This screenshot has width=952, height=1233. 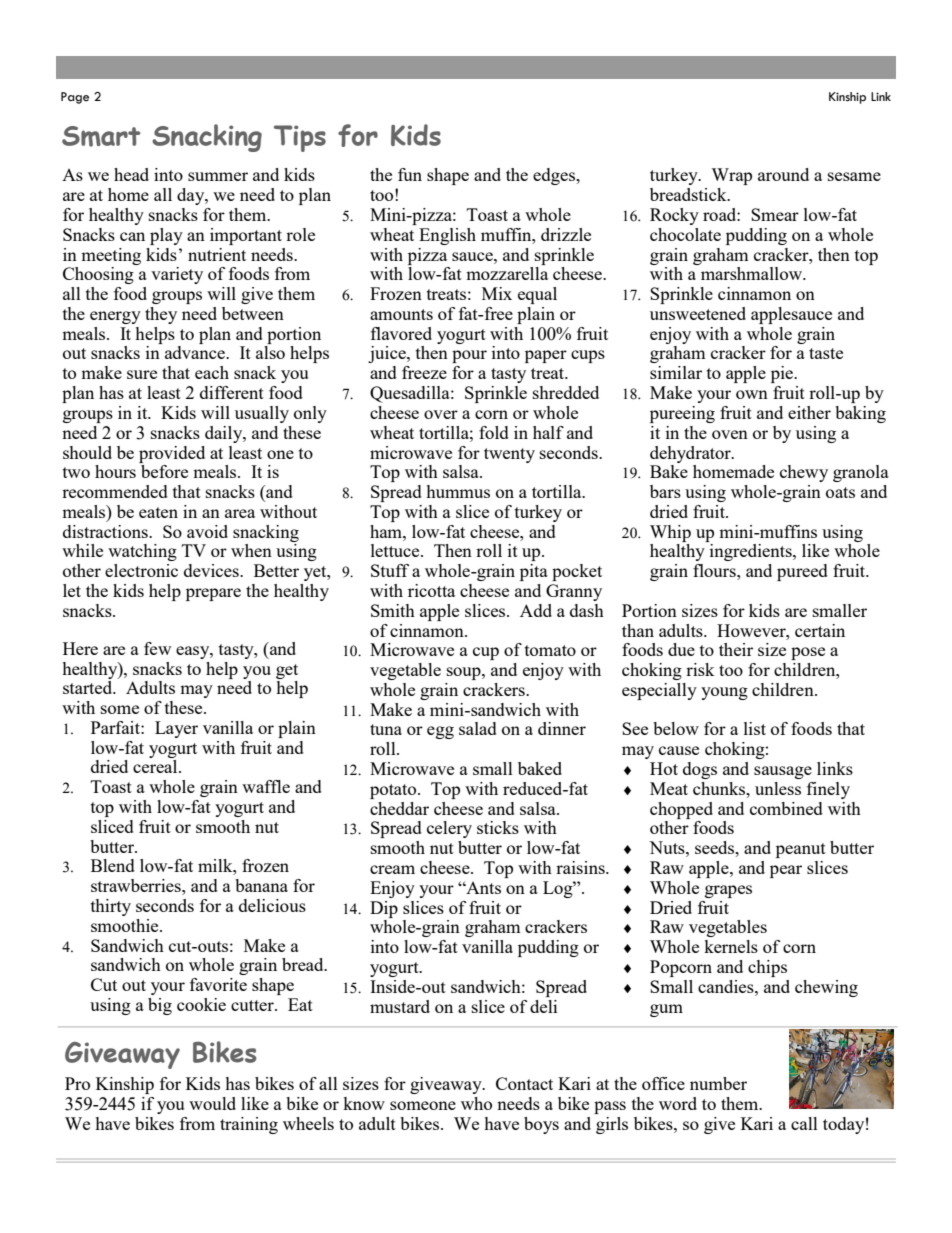 I want to click on fun, so click(x=410, y=174).
